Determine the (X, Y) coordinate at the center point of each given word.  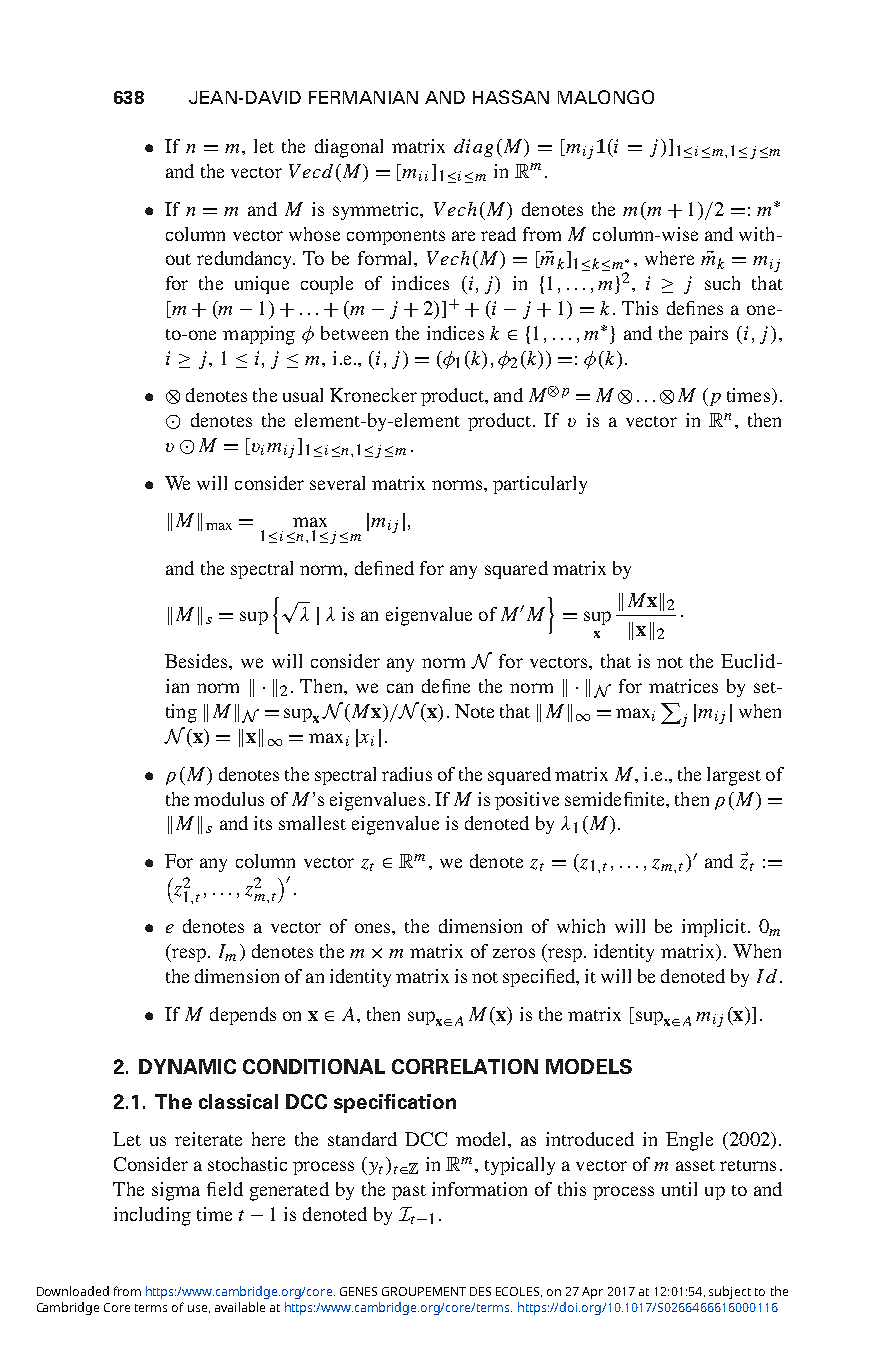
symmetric (377, 211)
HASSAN (511, 97)
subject (730, 1292)
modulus (229, 799)
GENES (358, 1291)
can (400, 688)
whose (314, 234)
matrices (683, 686)
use (197, 1308)
